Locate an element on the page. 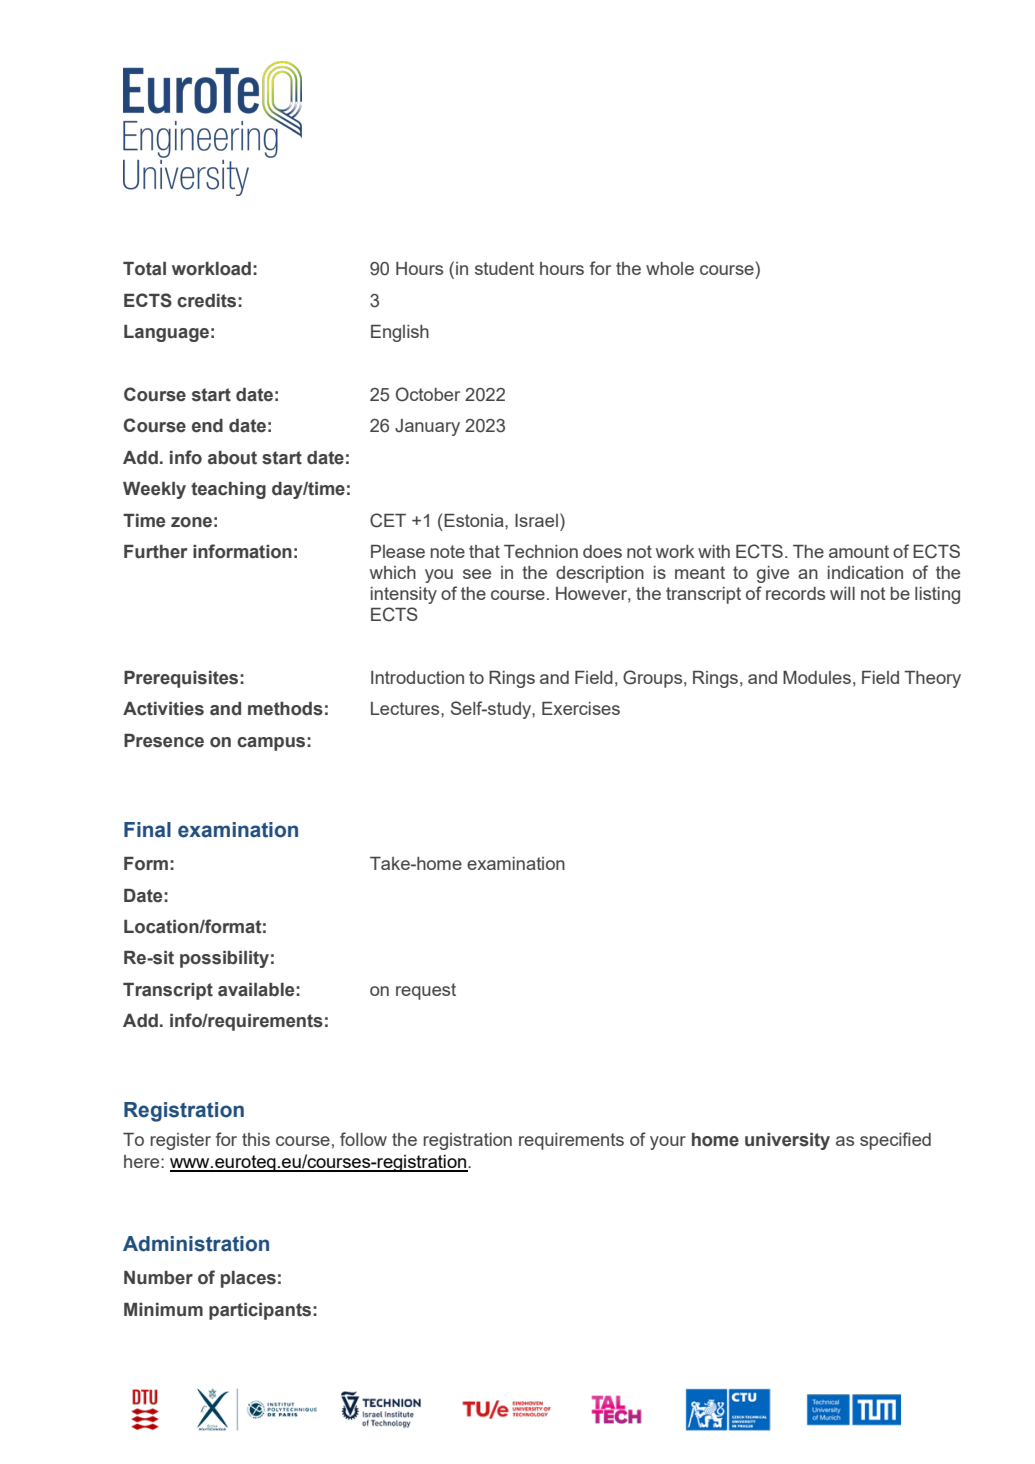  Presence is located at coordinates (164, 741).
